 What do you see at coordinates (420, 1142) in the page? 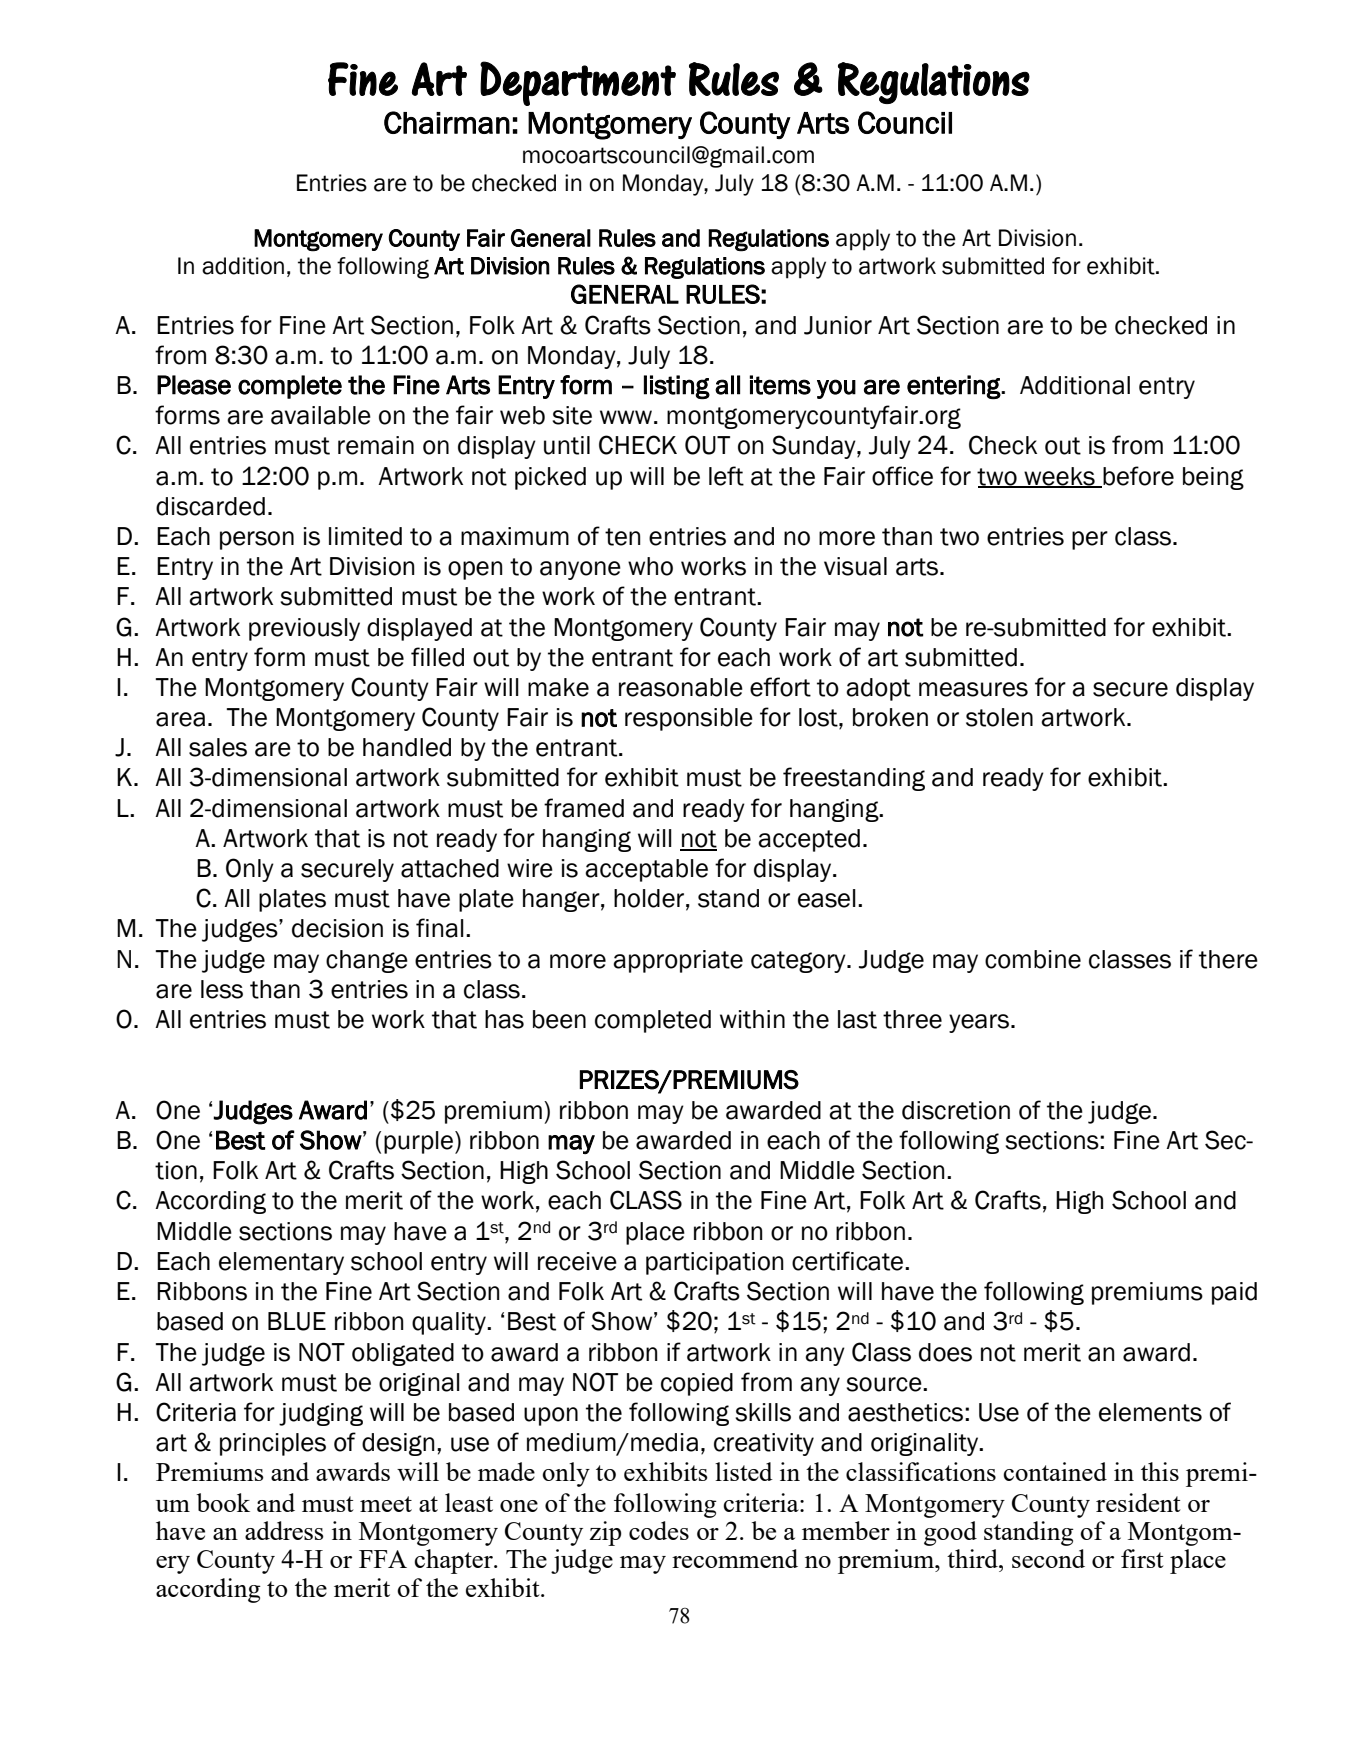
I see `purple` at bounding box center [420, 1142].
